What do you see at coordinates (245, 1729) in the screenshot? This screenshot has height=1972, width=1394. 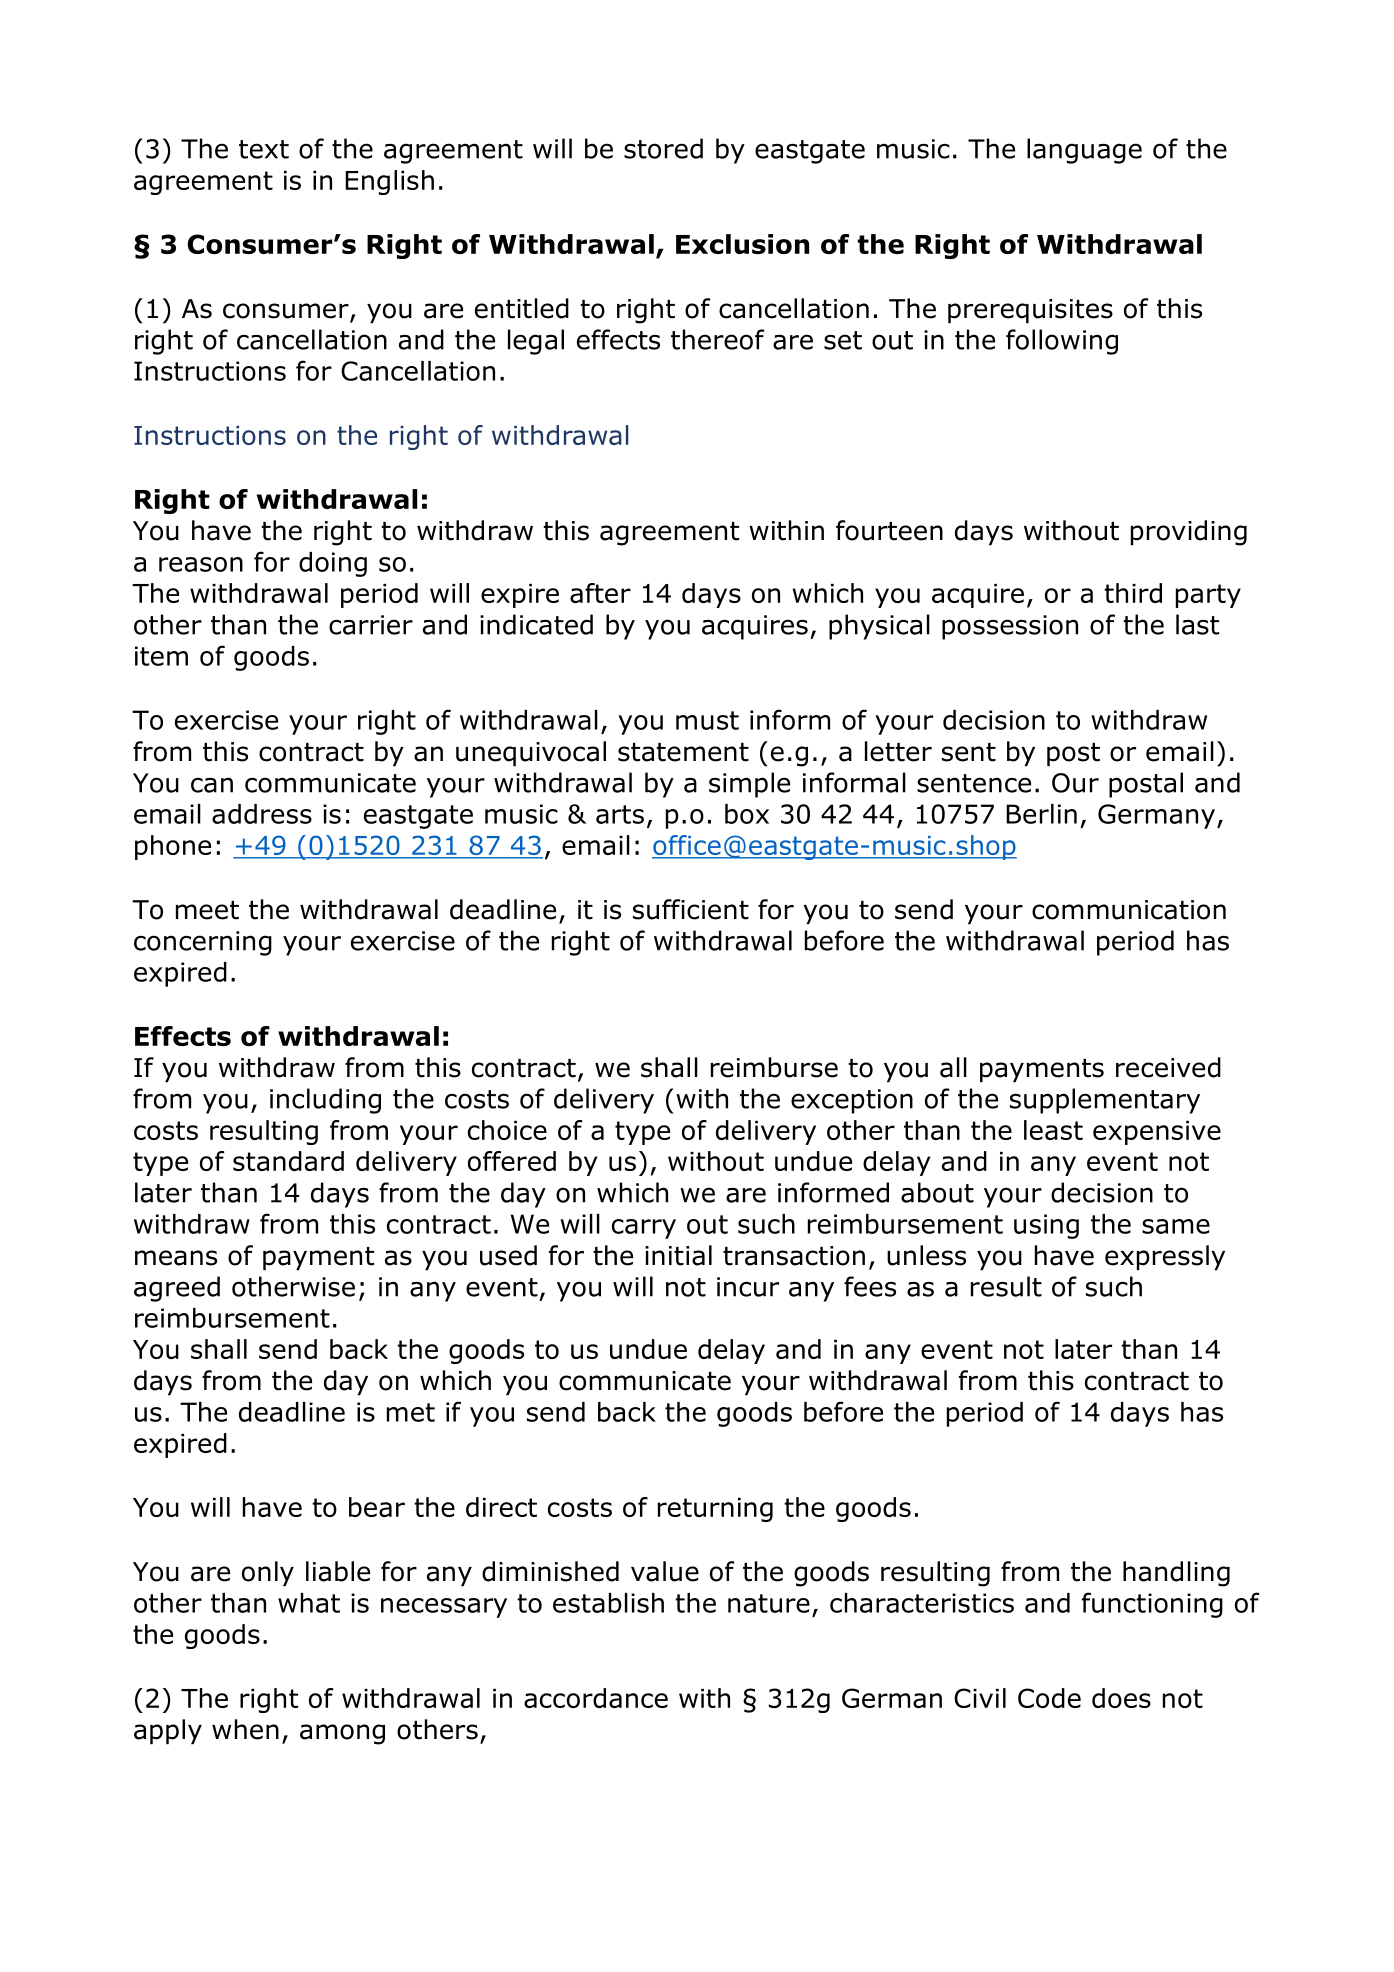 I see `when` at bounding box center [245, 1729].
